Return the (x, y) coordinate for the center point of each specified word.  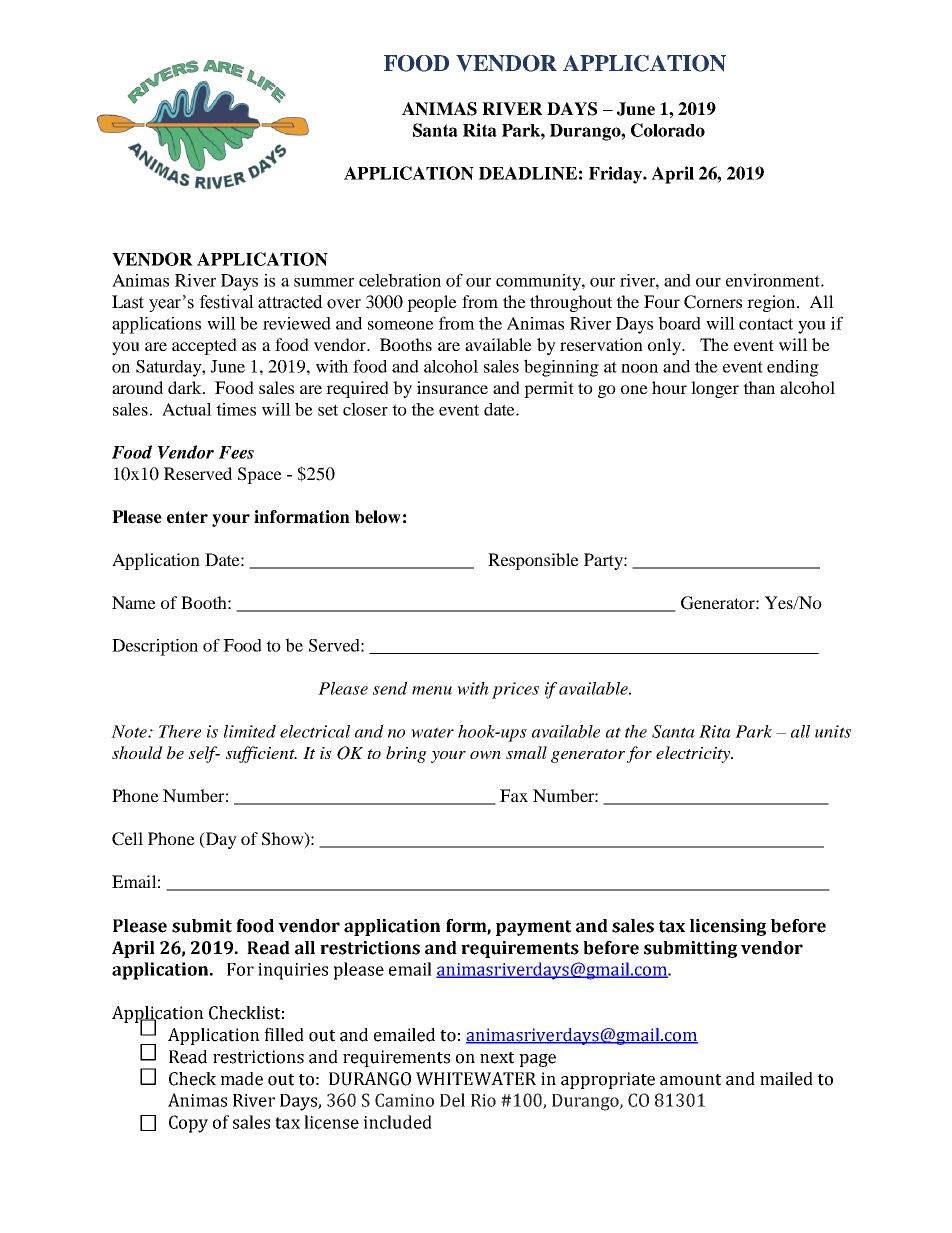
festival (226, 302)
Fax (514, 795)
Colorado (668, 130)
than (759, 387)
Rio (483, 1100)
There (180, 731)
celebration (400, 280)
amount (690, 1080)
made (242, 1079)
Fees (236, 452)
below (378, 517)
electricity (694, 754)
